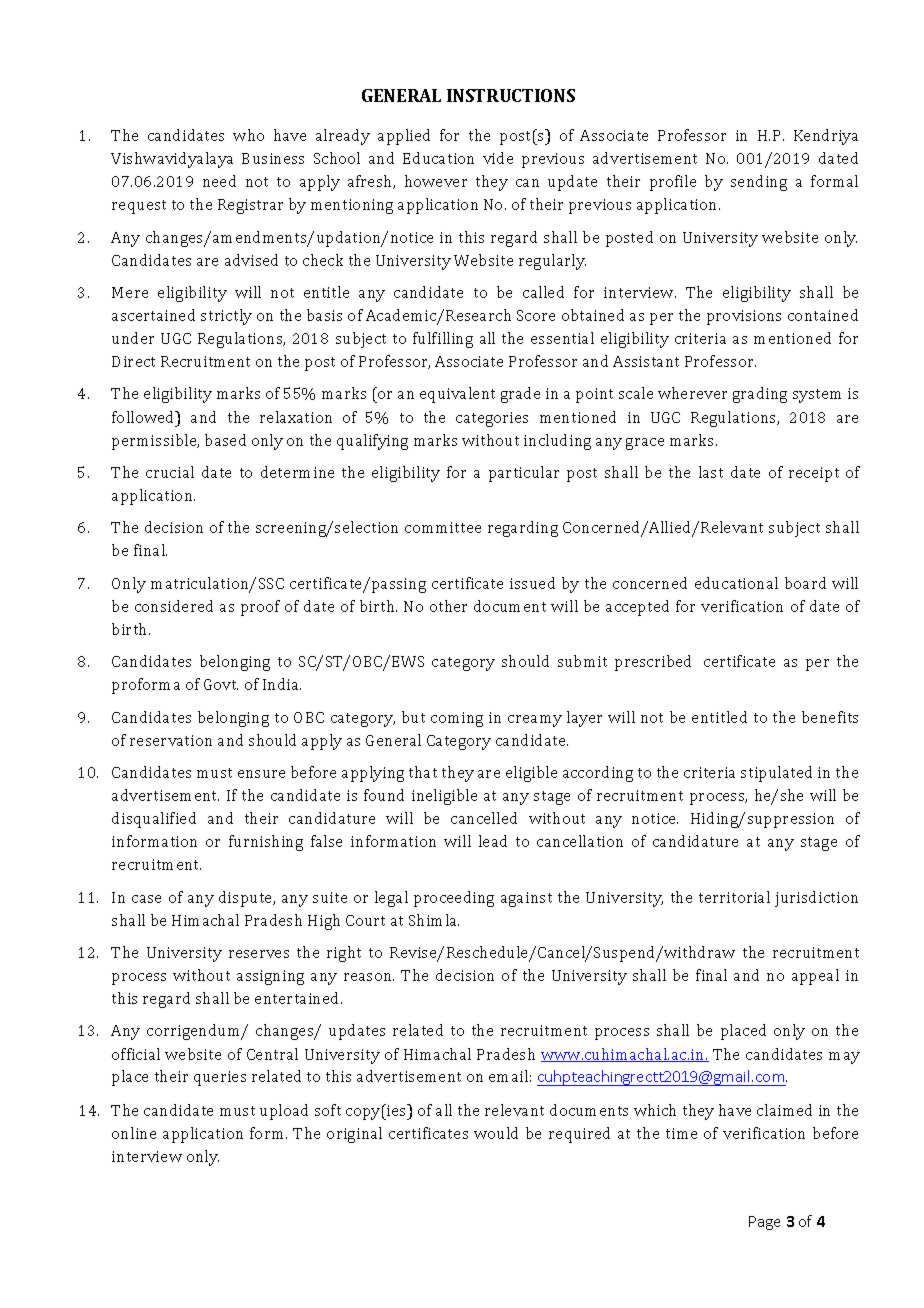  Describe the element at coordinates (759, 183) in the screenshot. I see `sending` at that location.
